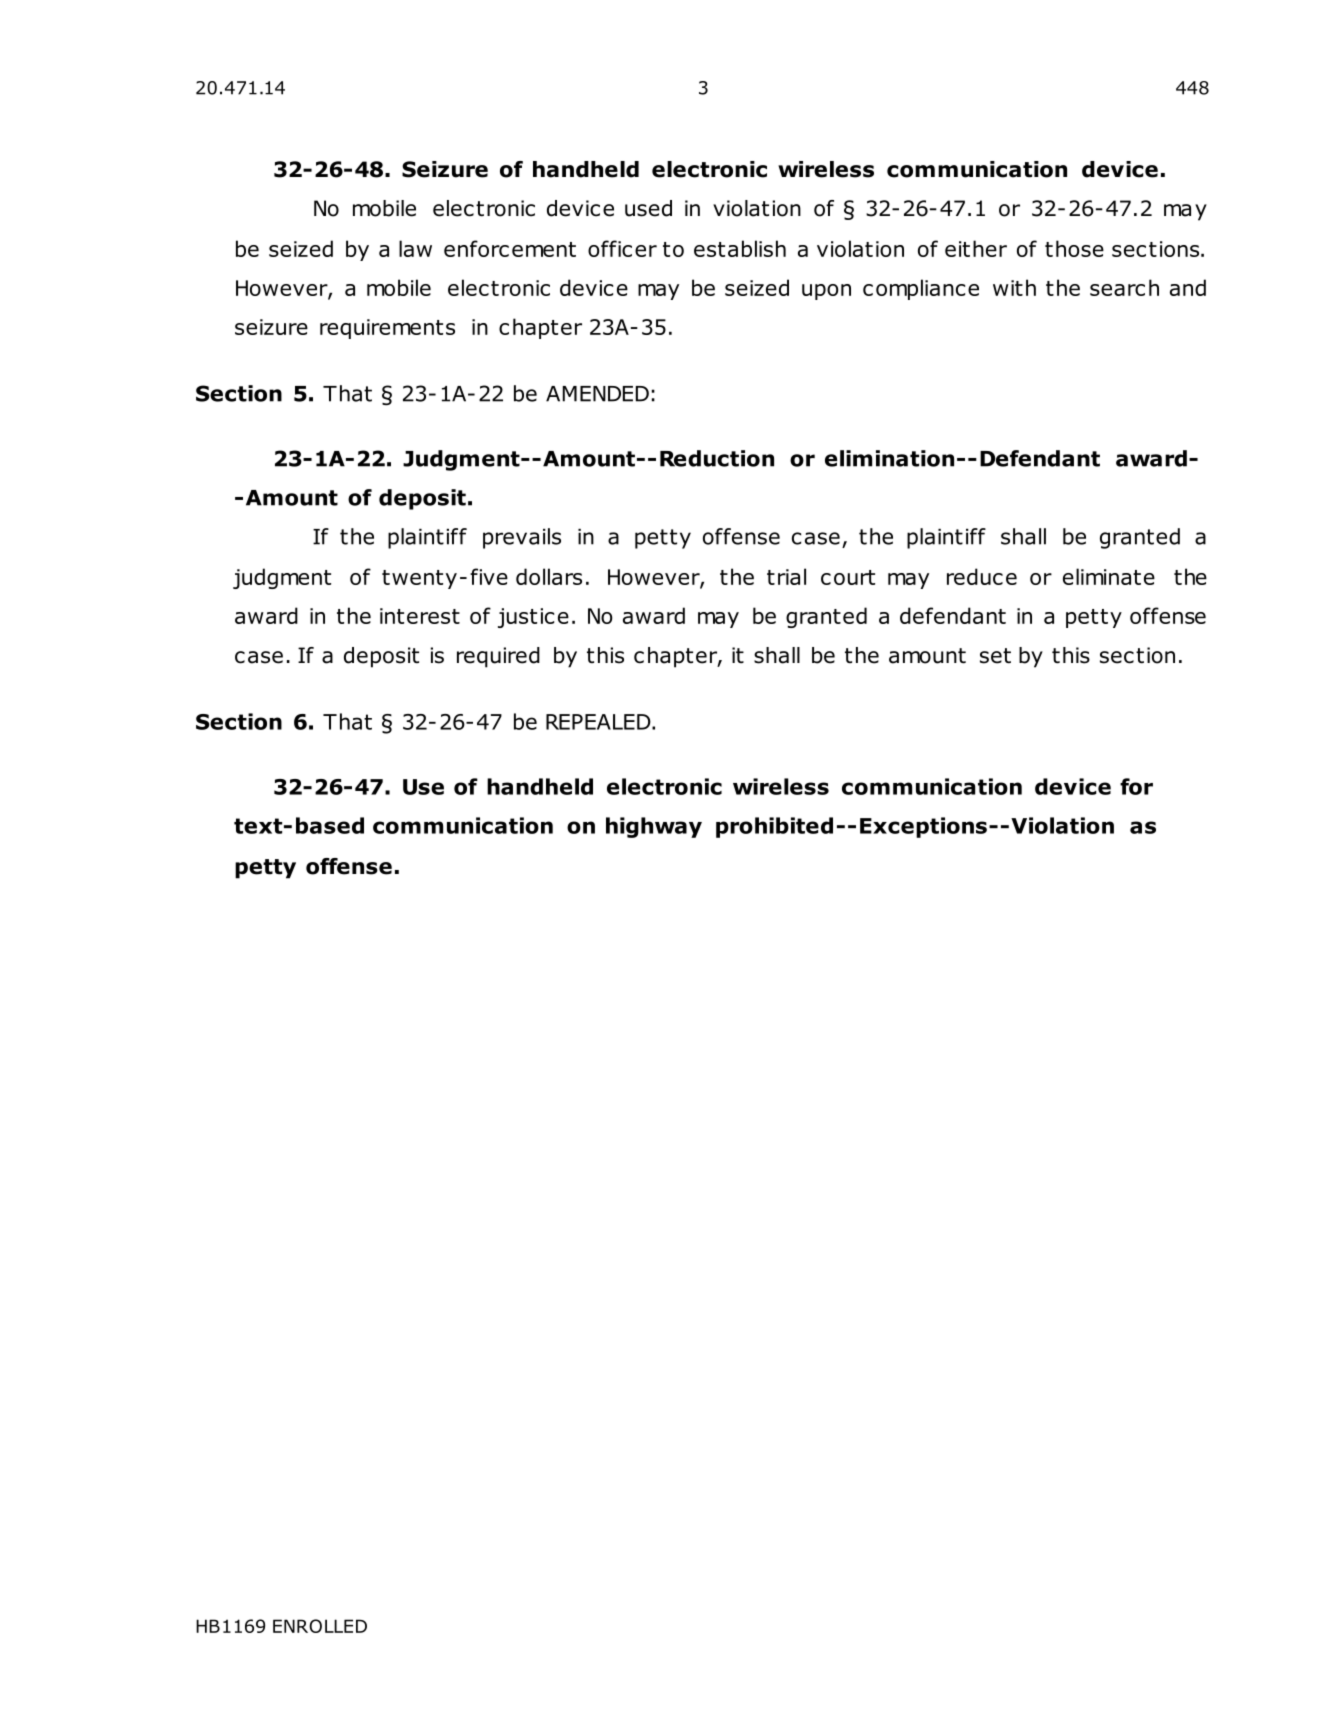 This screenshot has height=1714, width=1325. Describe the element at coordinates (654, 827) in the screenshot. I see `highway` at that location.
